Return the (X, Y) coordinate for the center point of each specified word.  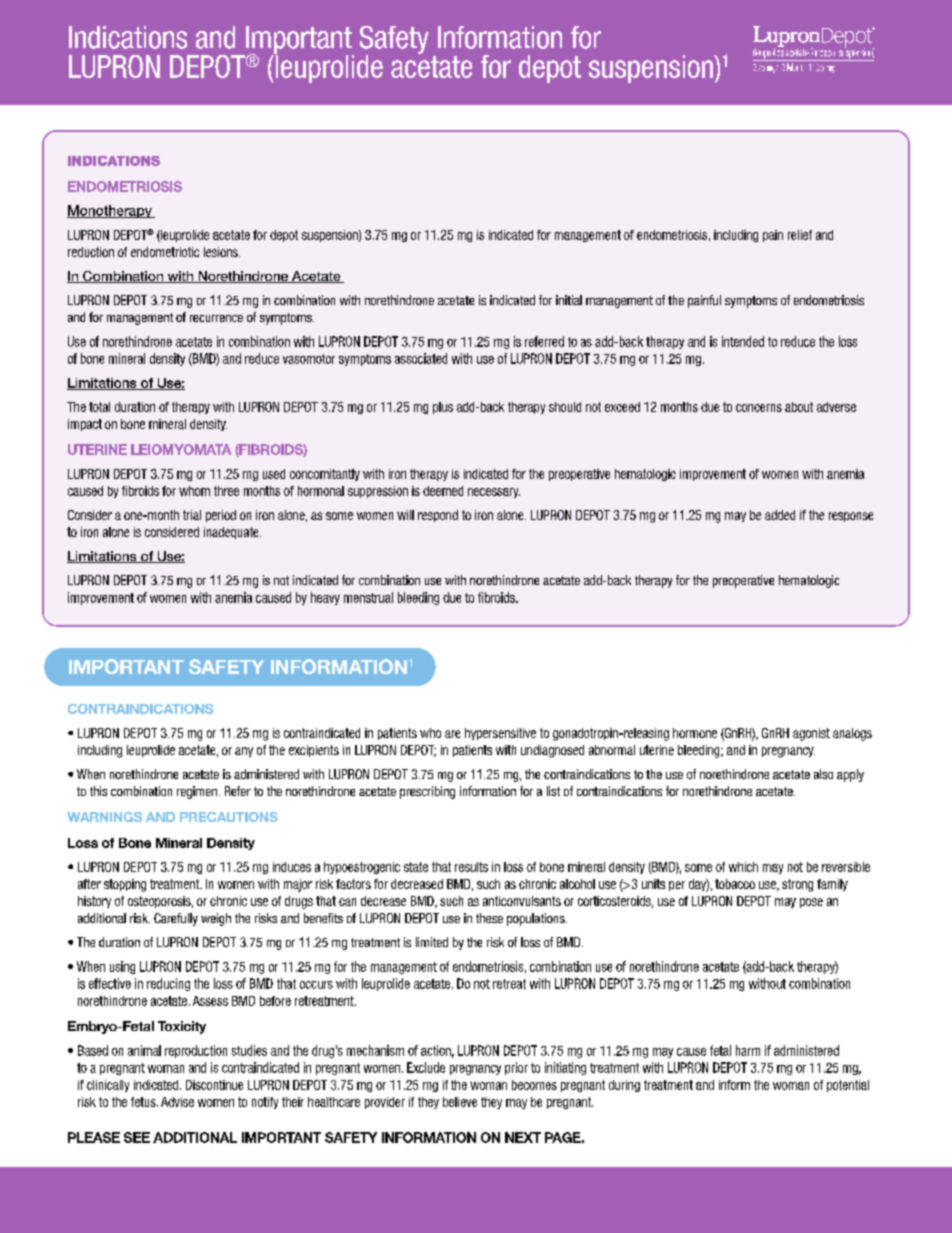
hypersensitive (500, 734)
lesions (222, 252)
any (244, 752)
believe (460, 1102)
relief (800, 235)
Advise (177, 1102)
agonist (811, 734)
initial (569, 300)
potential (848, 1086)
